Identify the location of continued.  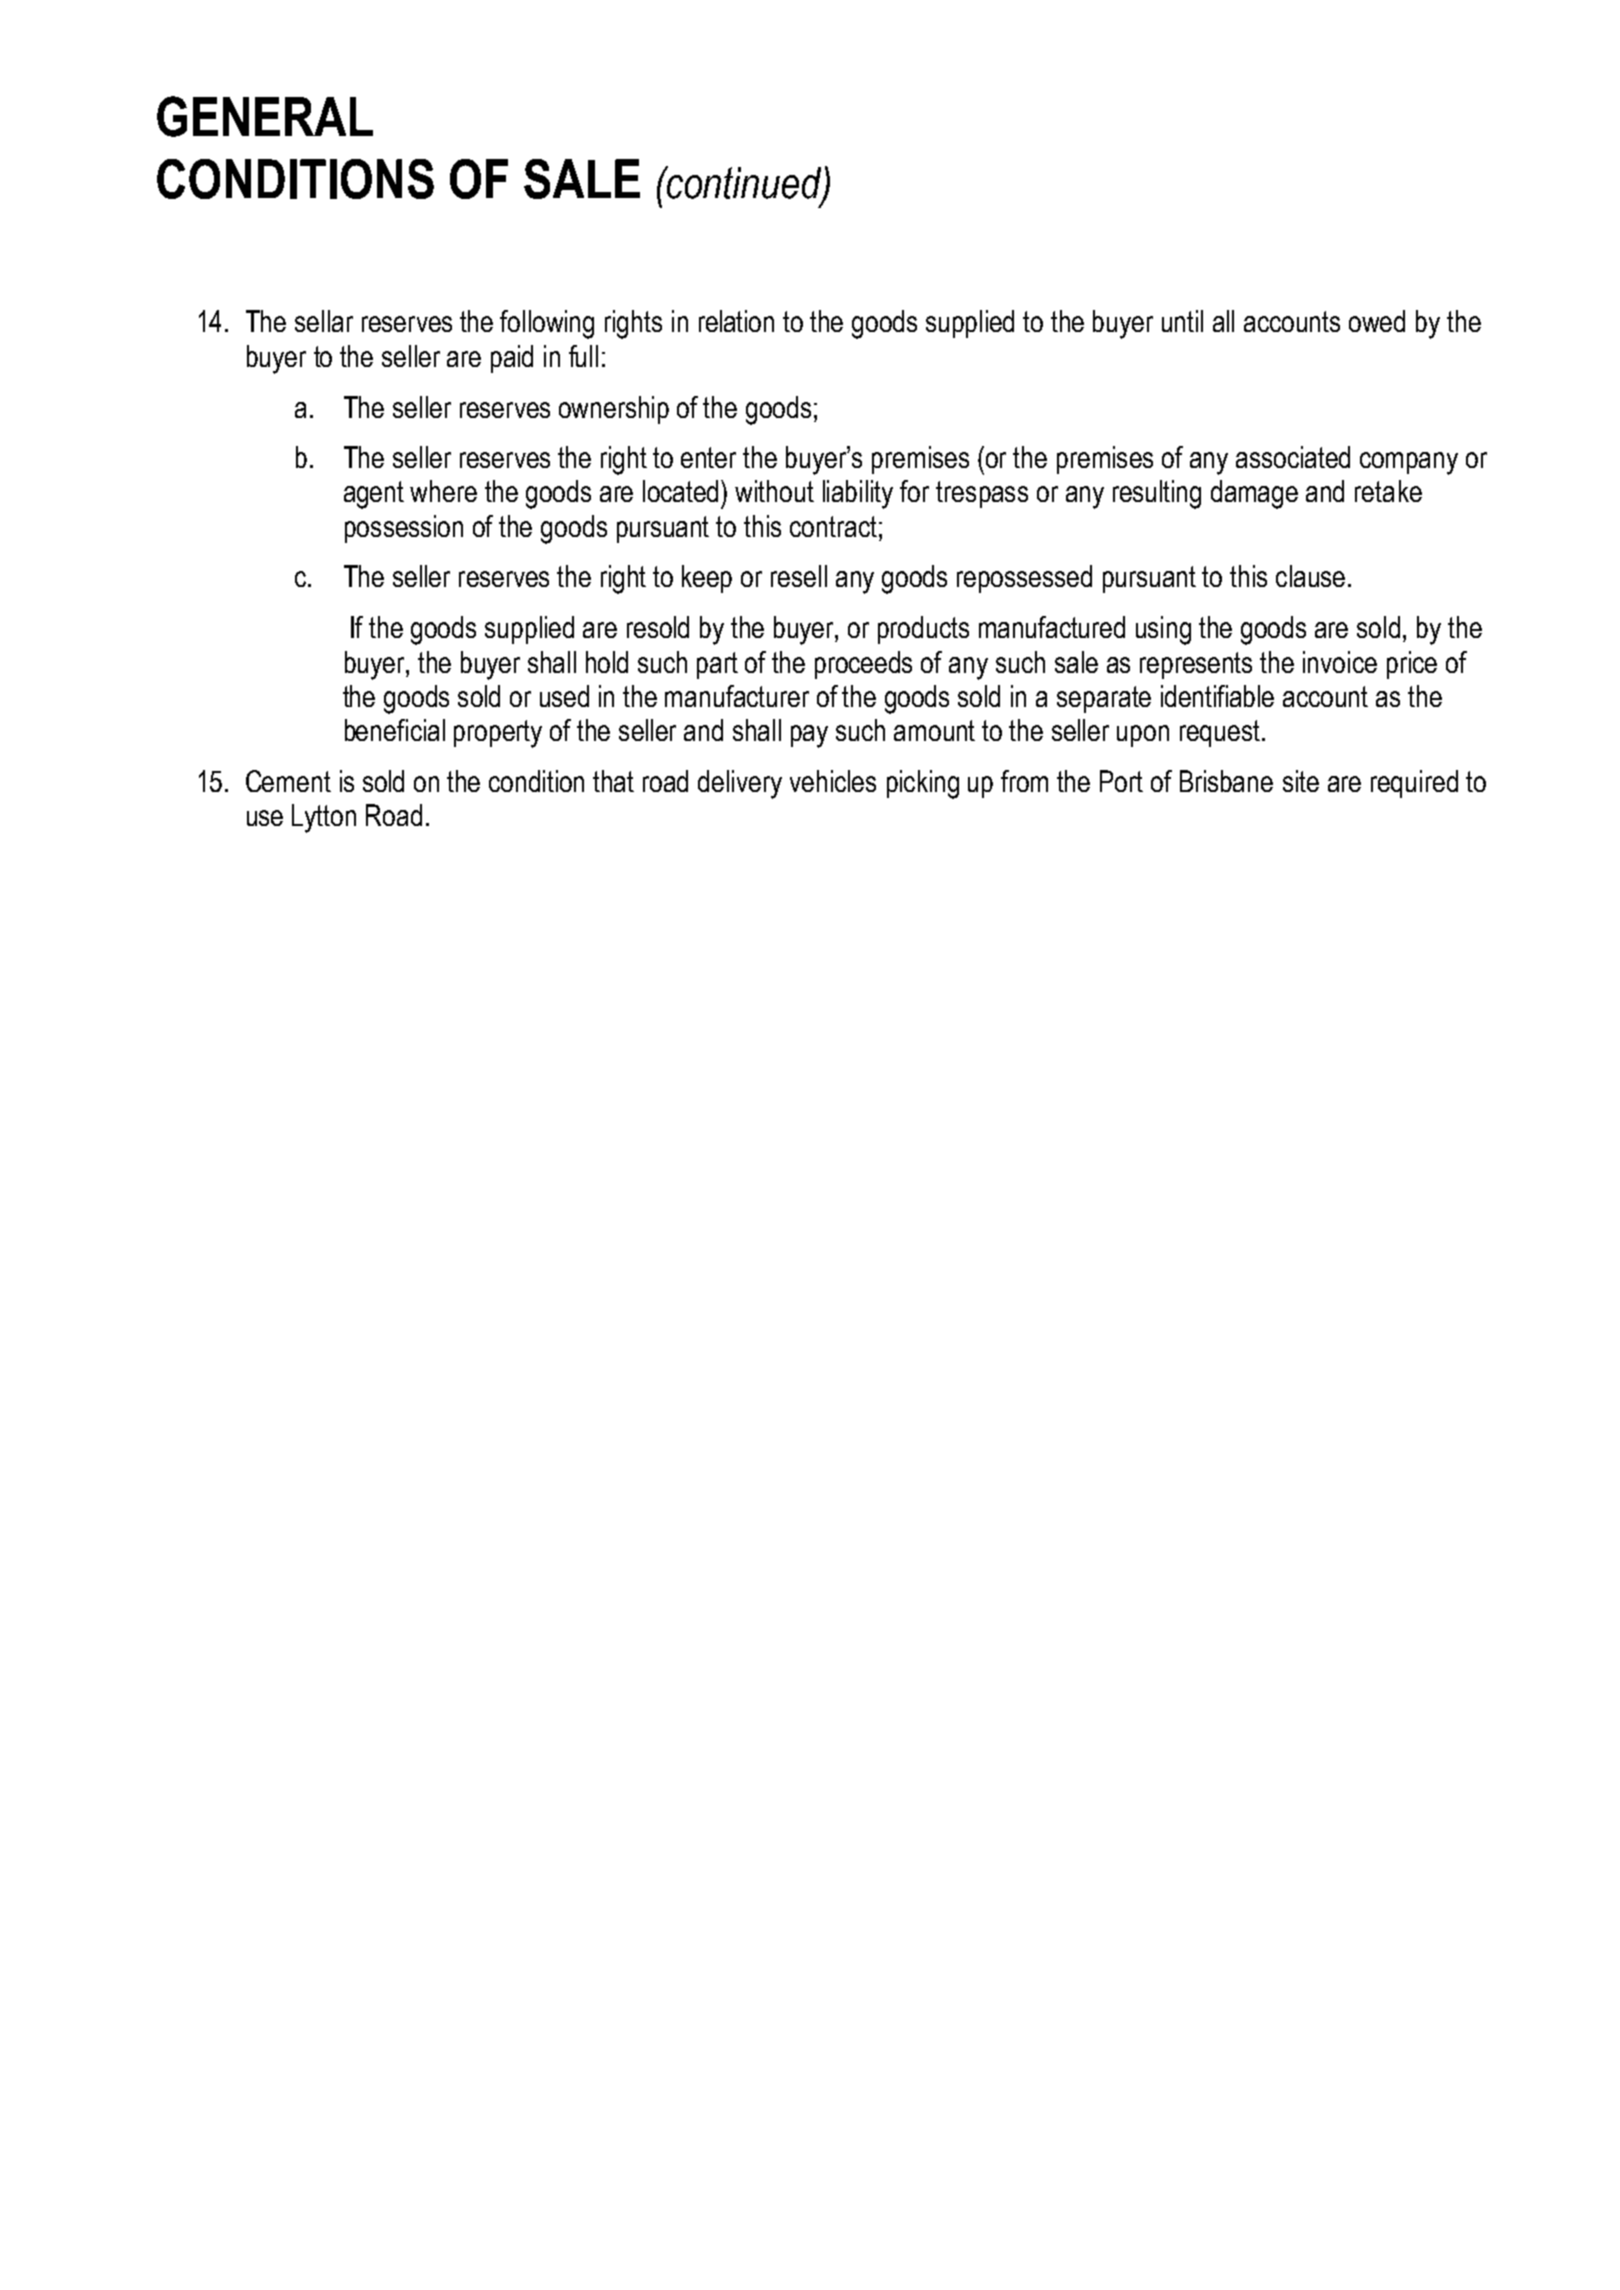
(744, 183).
